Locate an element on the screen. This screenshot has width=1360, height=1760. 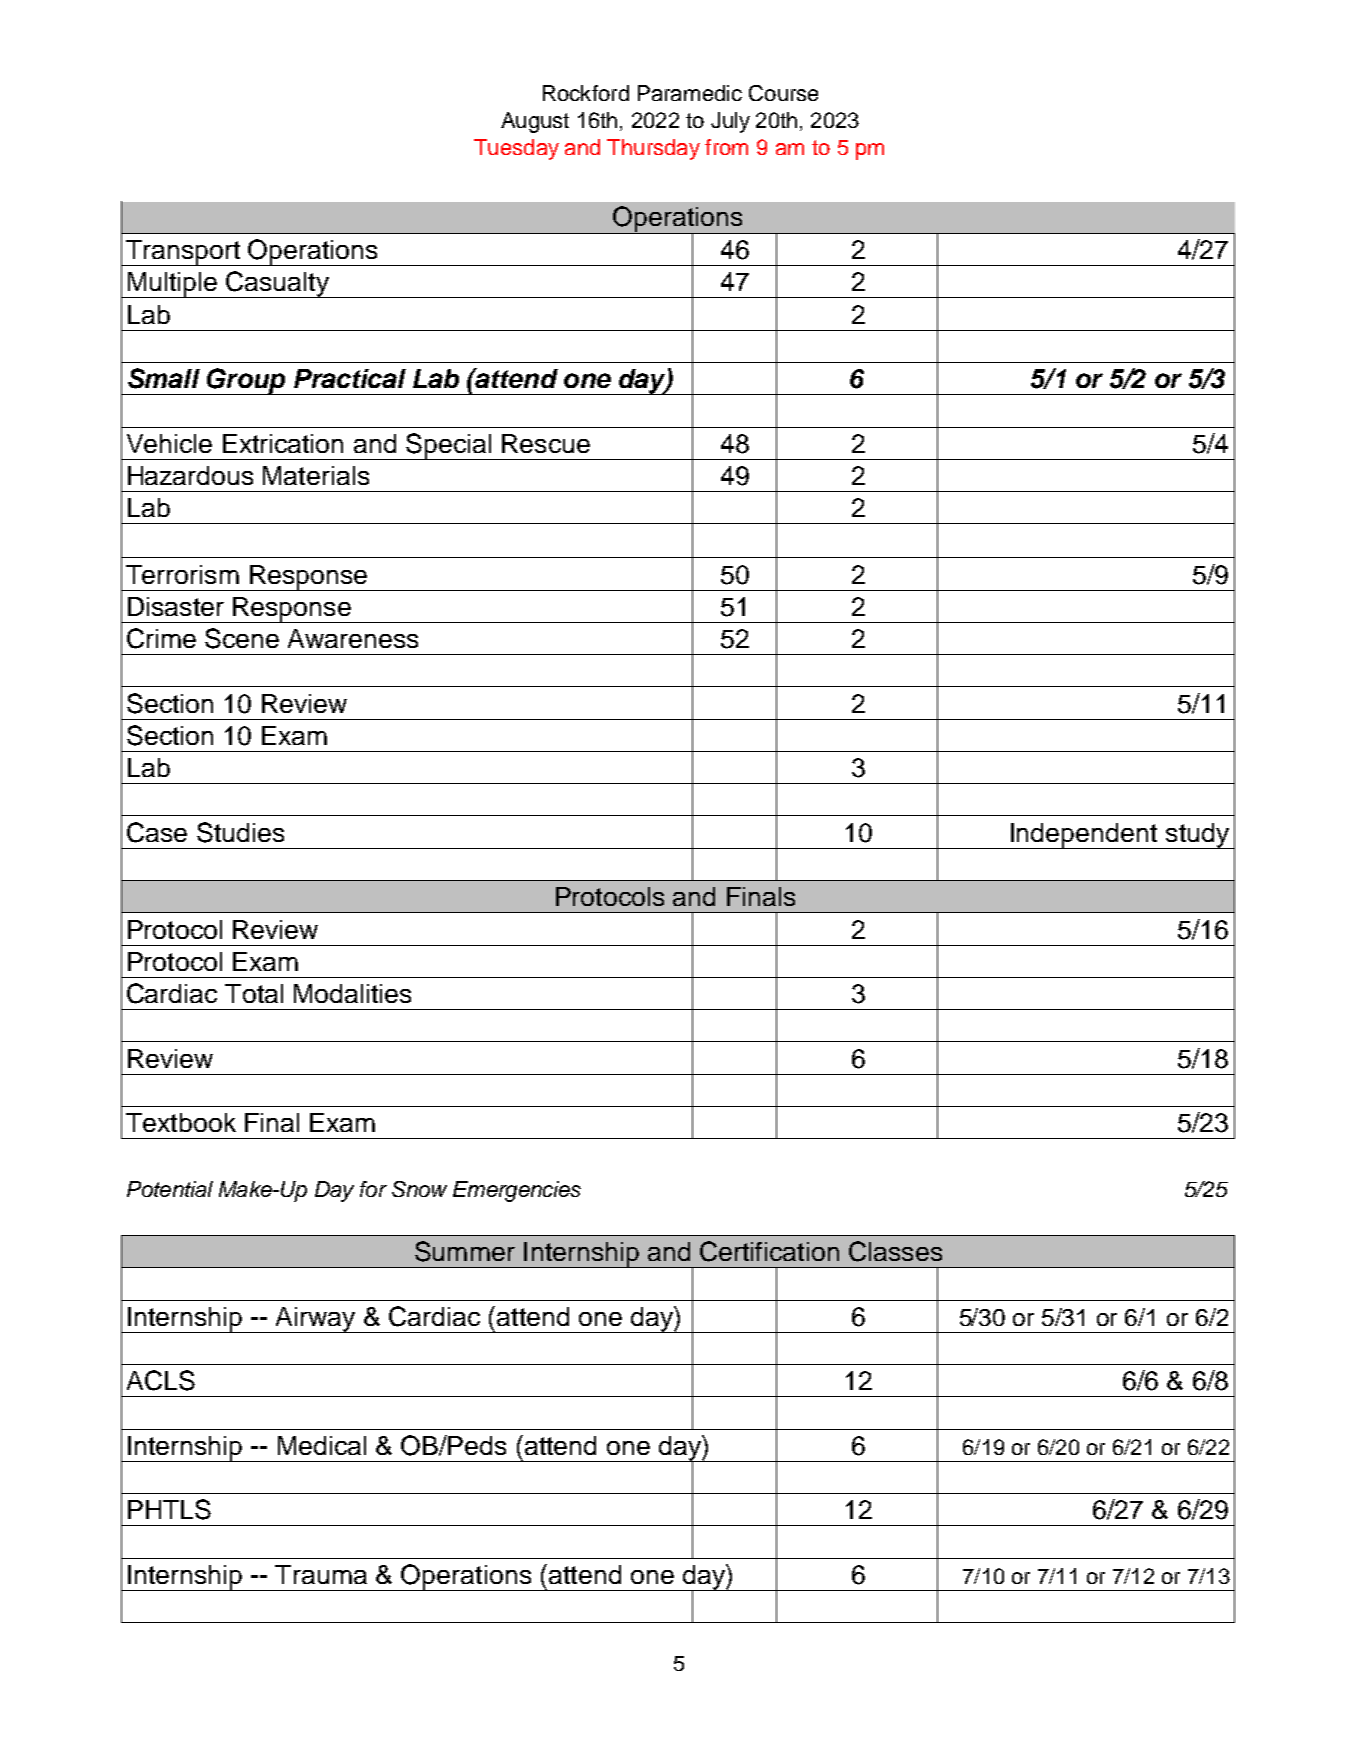
Thursday is located at coordinates (653, 149).
